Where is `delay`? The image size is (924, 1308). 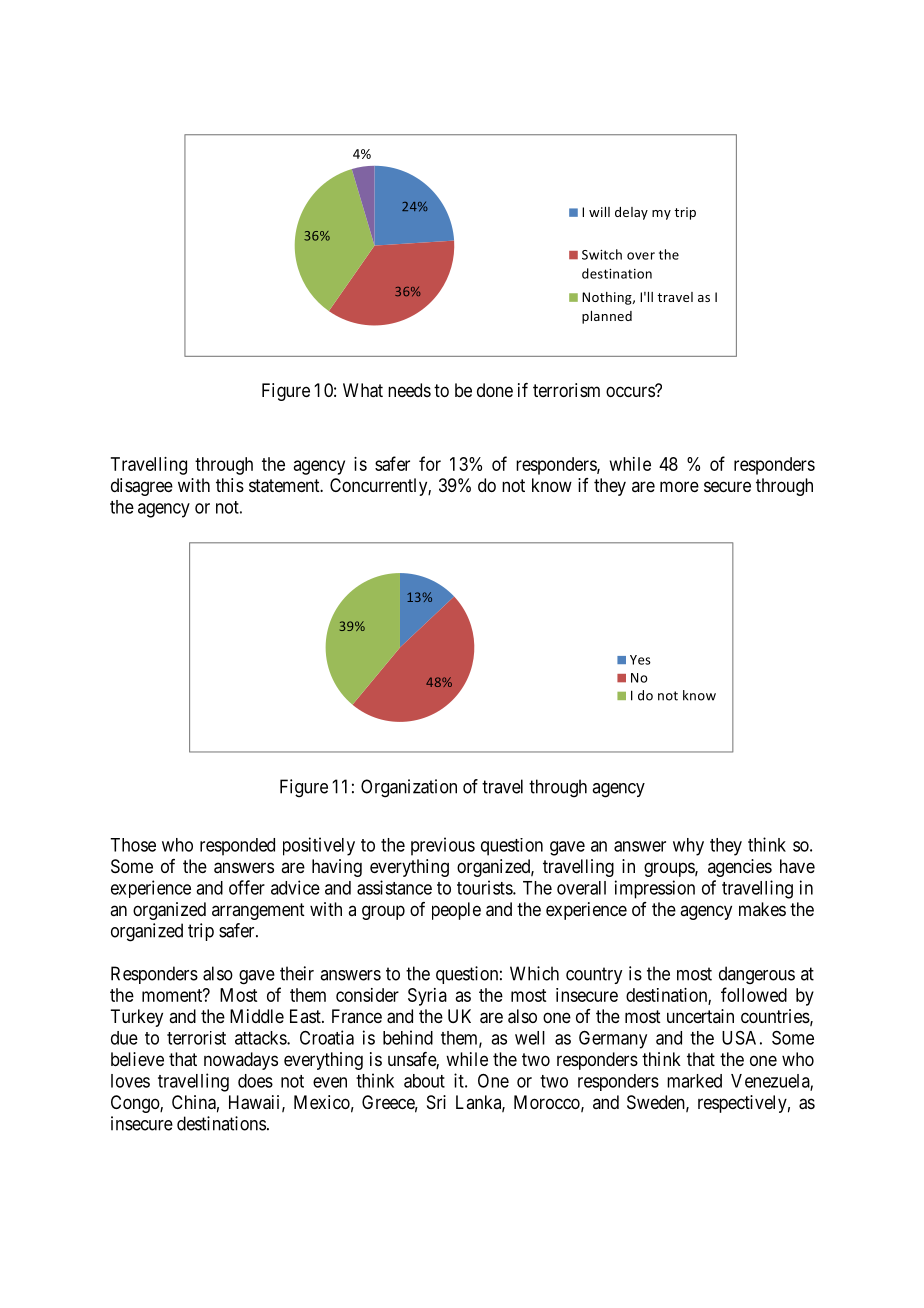
delay is located at coordinates (631, 213).
